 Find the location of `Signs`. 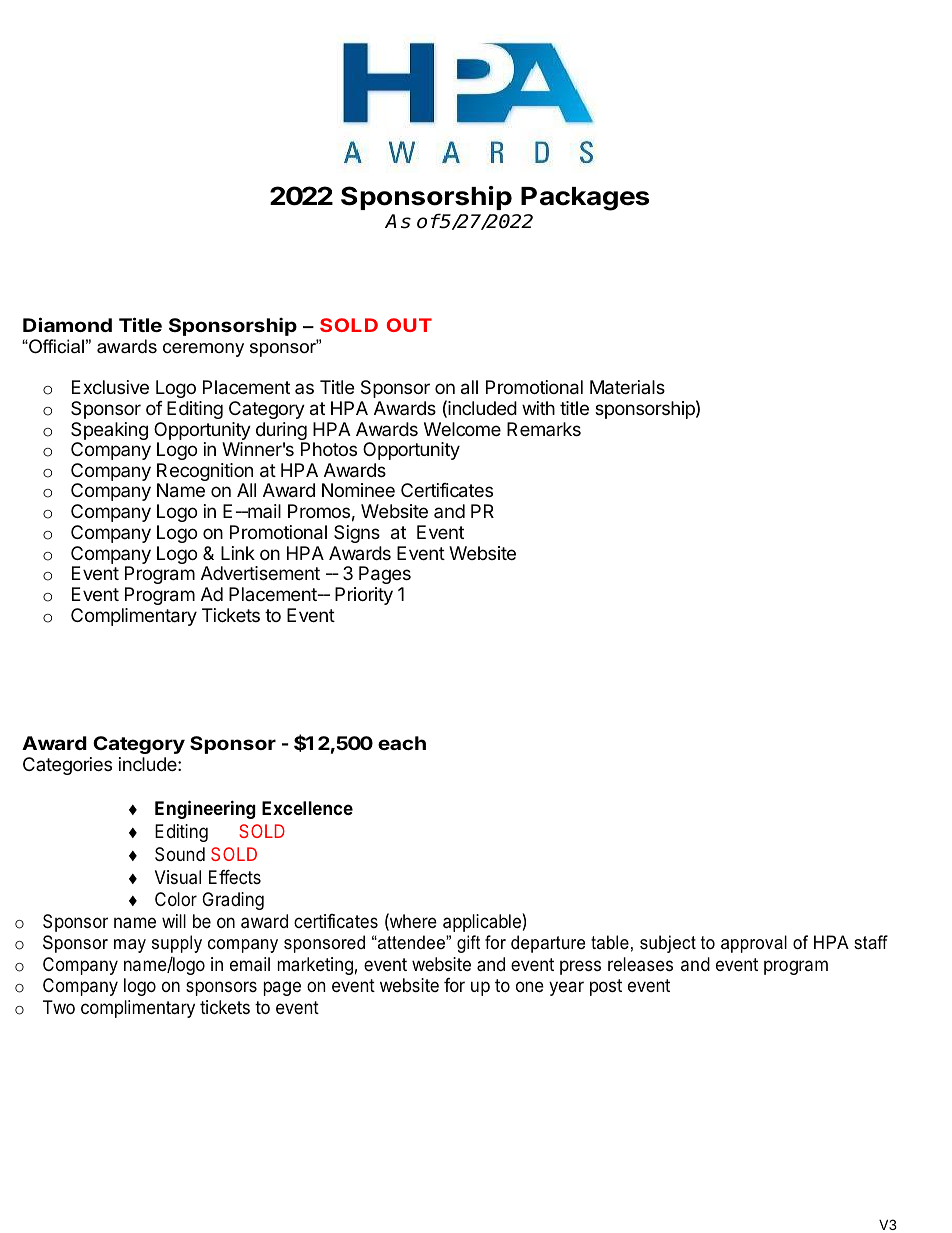

Signs is located at coordinates (357, 534).
